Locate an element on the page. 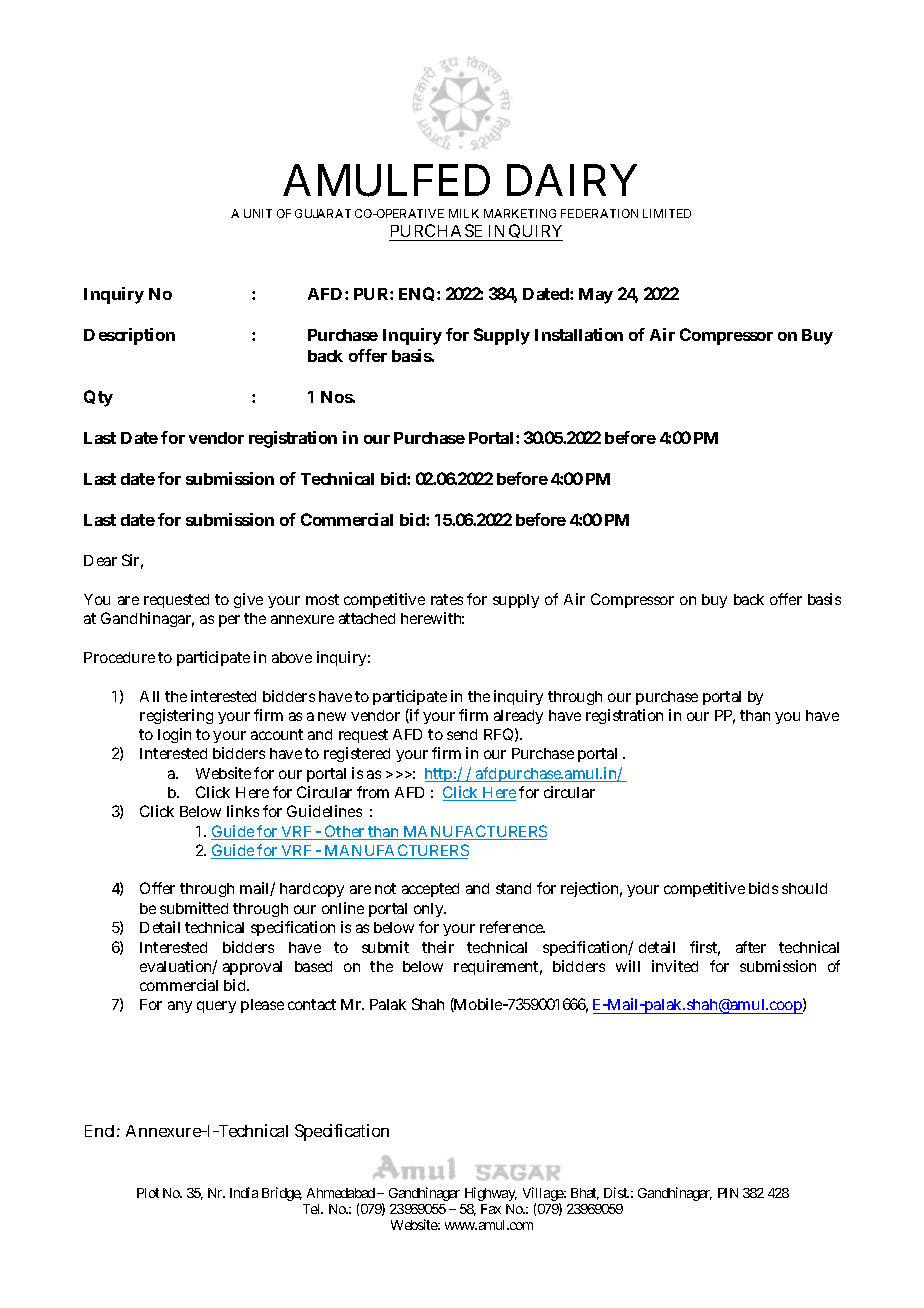  LIMITED is located at coordinates (667, 213).
